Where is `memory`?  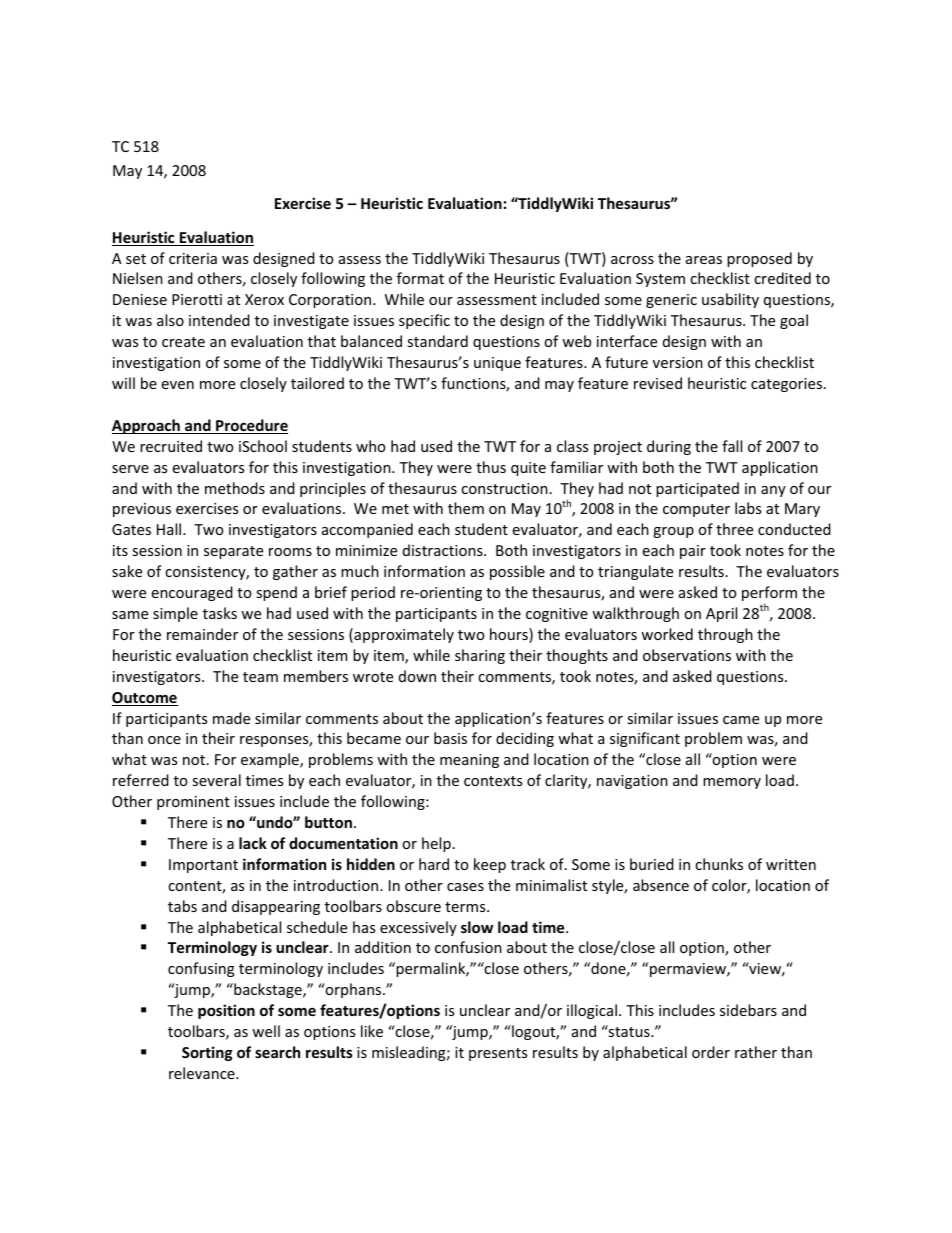
memory is located at coordinates (732, 783).
